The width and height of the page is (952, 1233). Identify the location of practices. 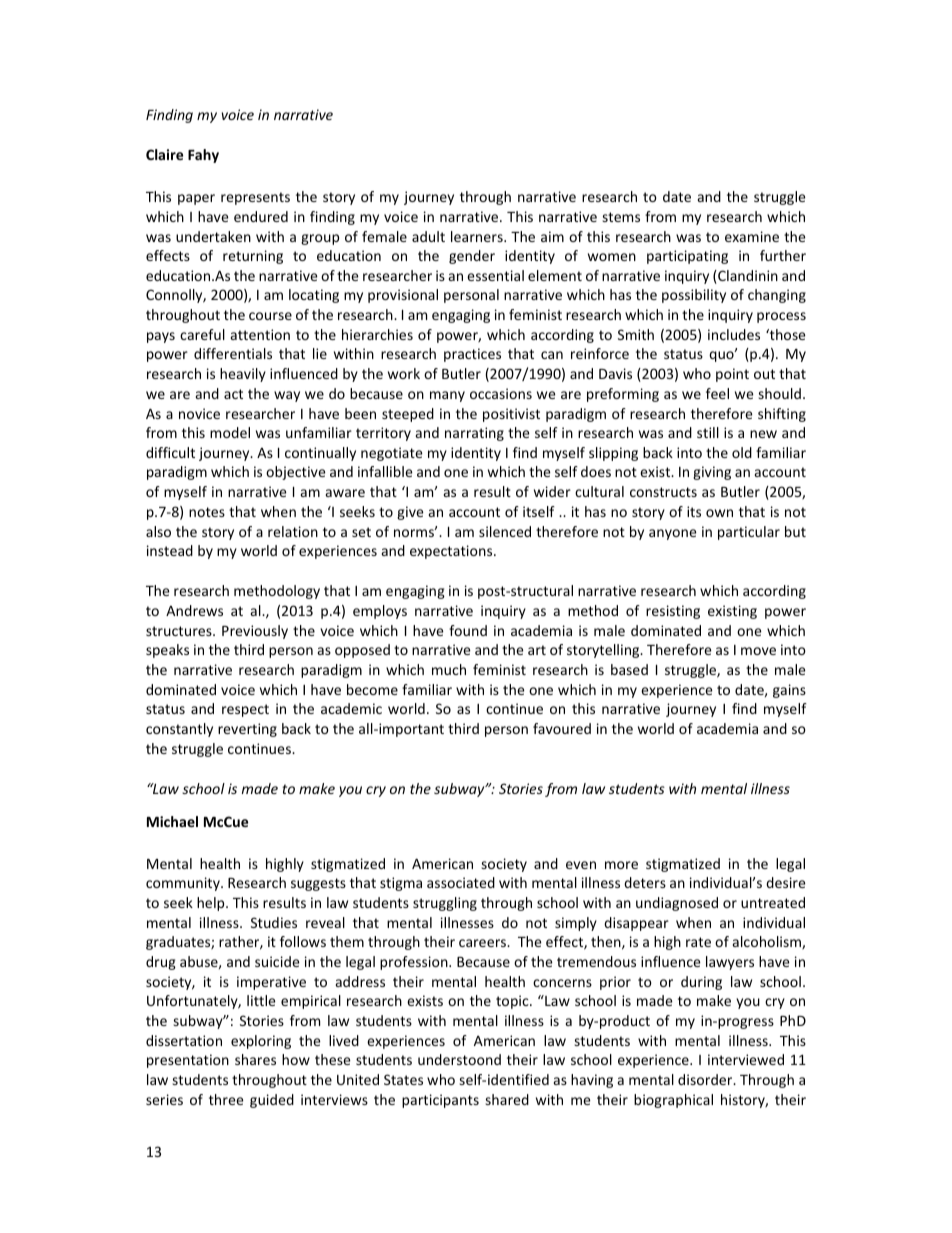
(472, 355).
